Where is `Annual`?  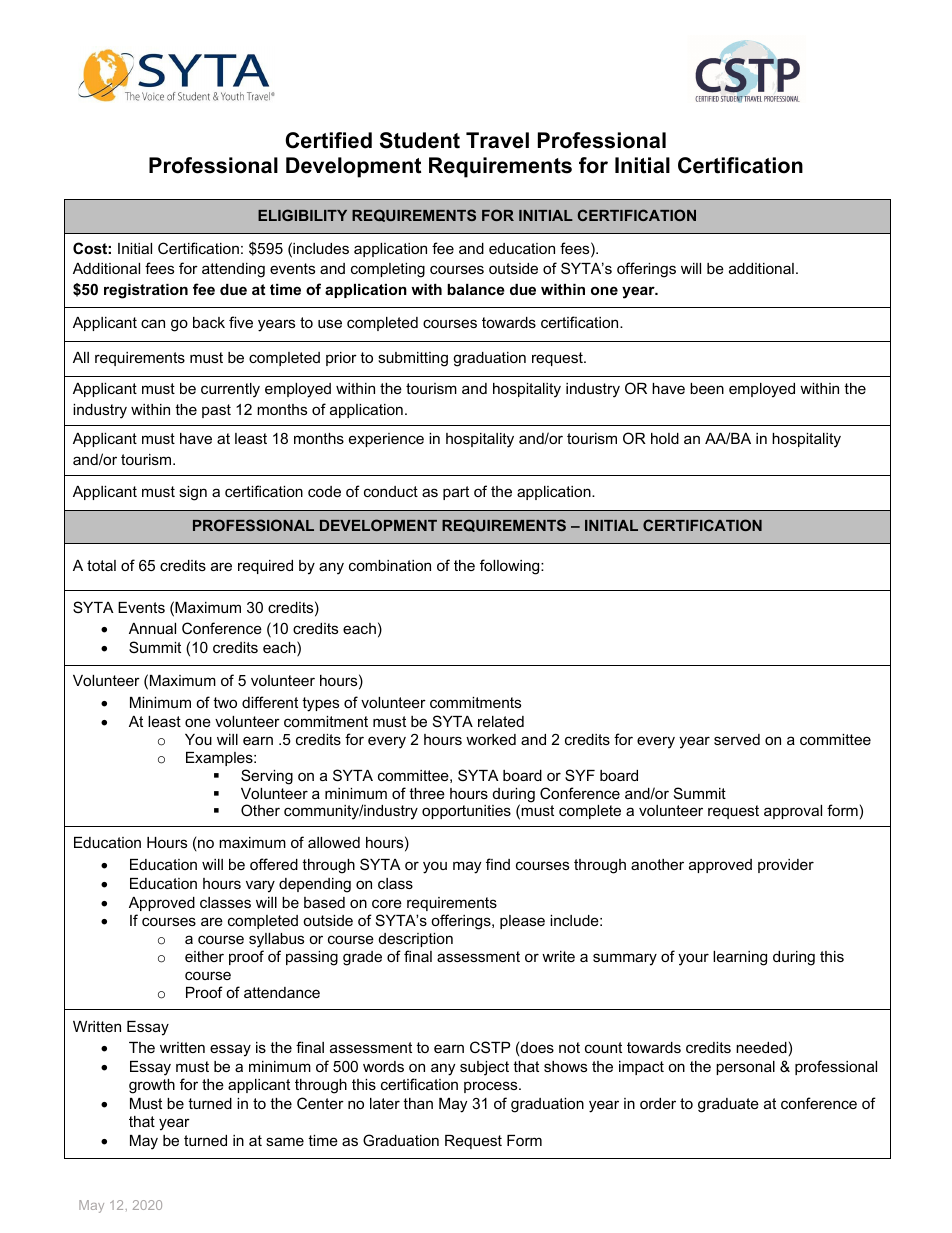
Annual is located at coordinates (152, 628).
